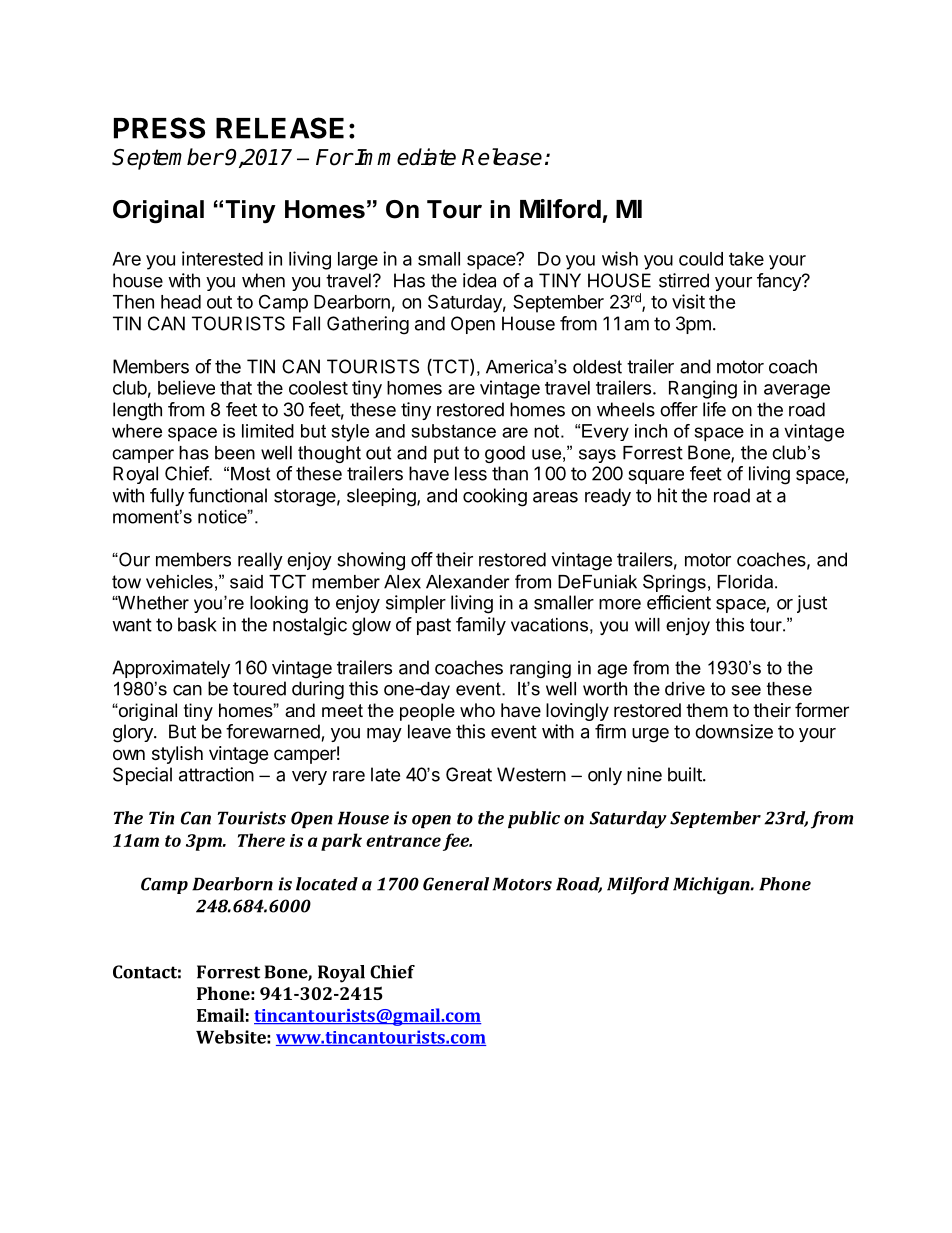 The width and height of the page is (952, 1233). What do you see at coordinates (667, 495) in the page?
I see `hit` at bounding box center [667, 495].
